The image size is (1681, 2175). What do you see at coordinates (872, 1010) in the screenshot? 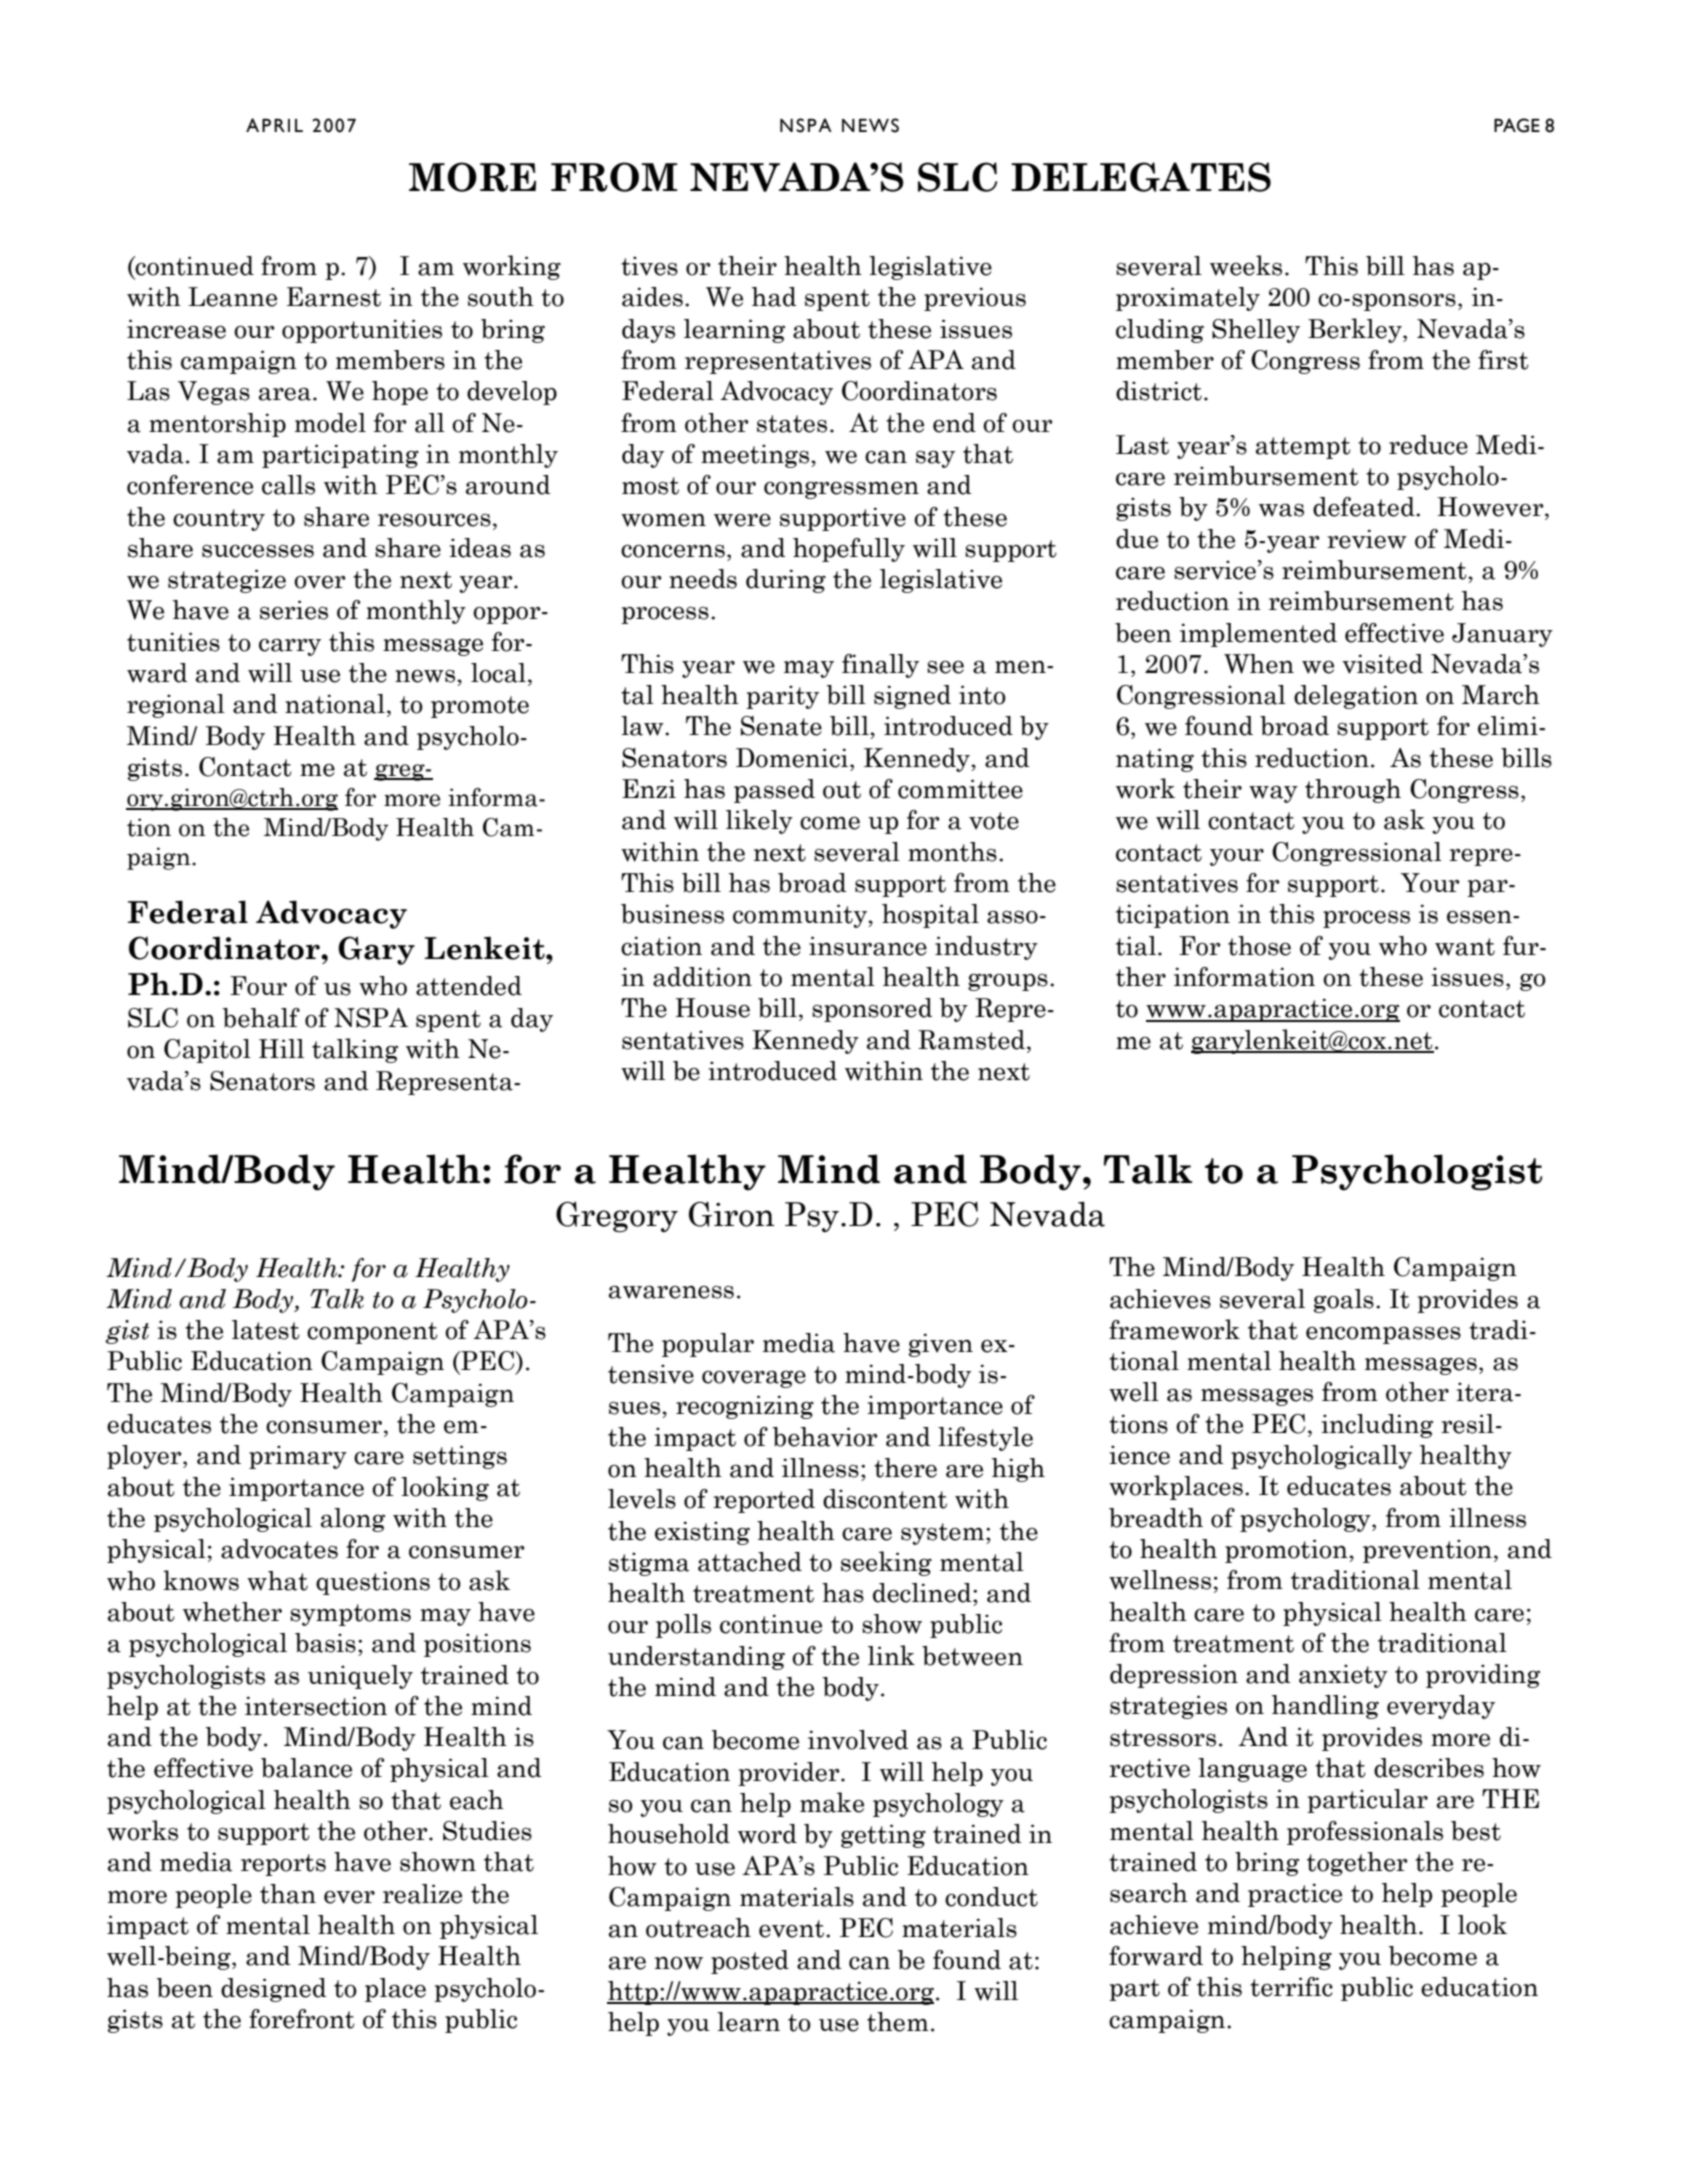
I see `sponsored` at bounding box center [872, 1010].
